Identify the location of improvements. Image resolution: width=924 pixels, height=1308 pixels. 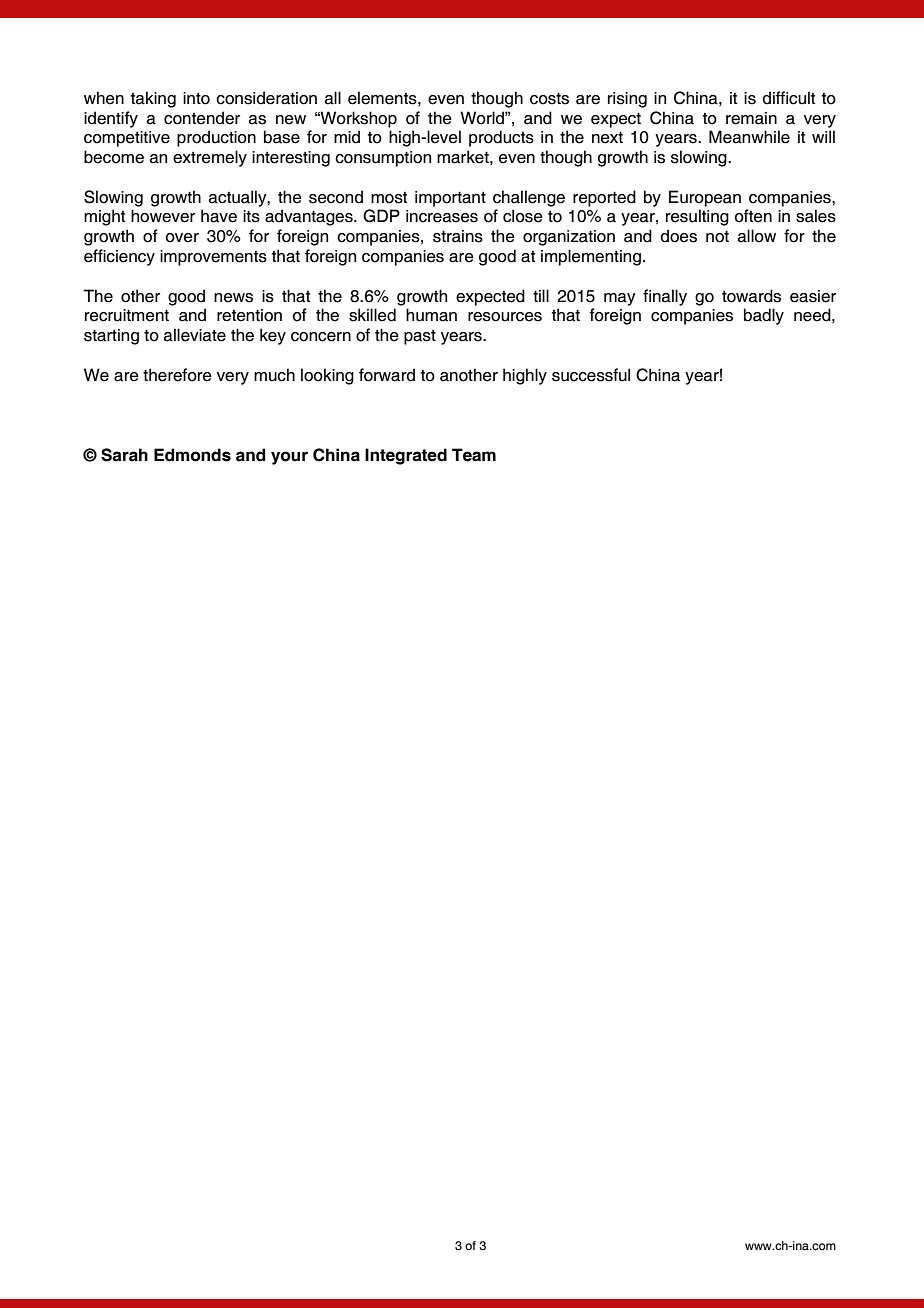
(213, 258).
